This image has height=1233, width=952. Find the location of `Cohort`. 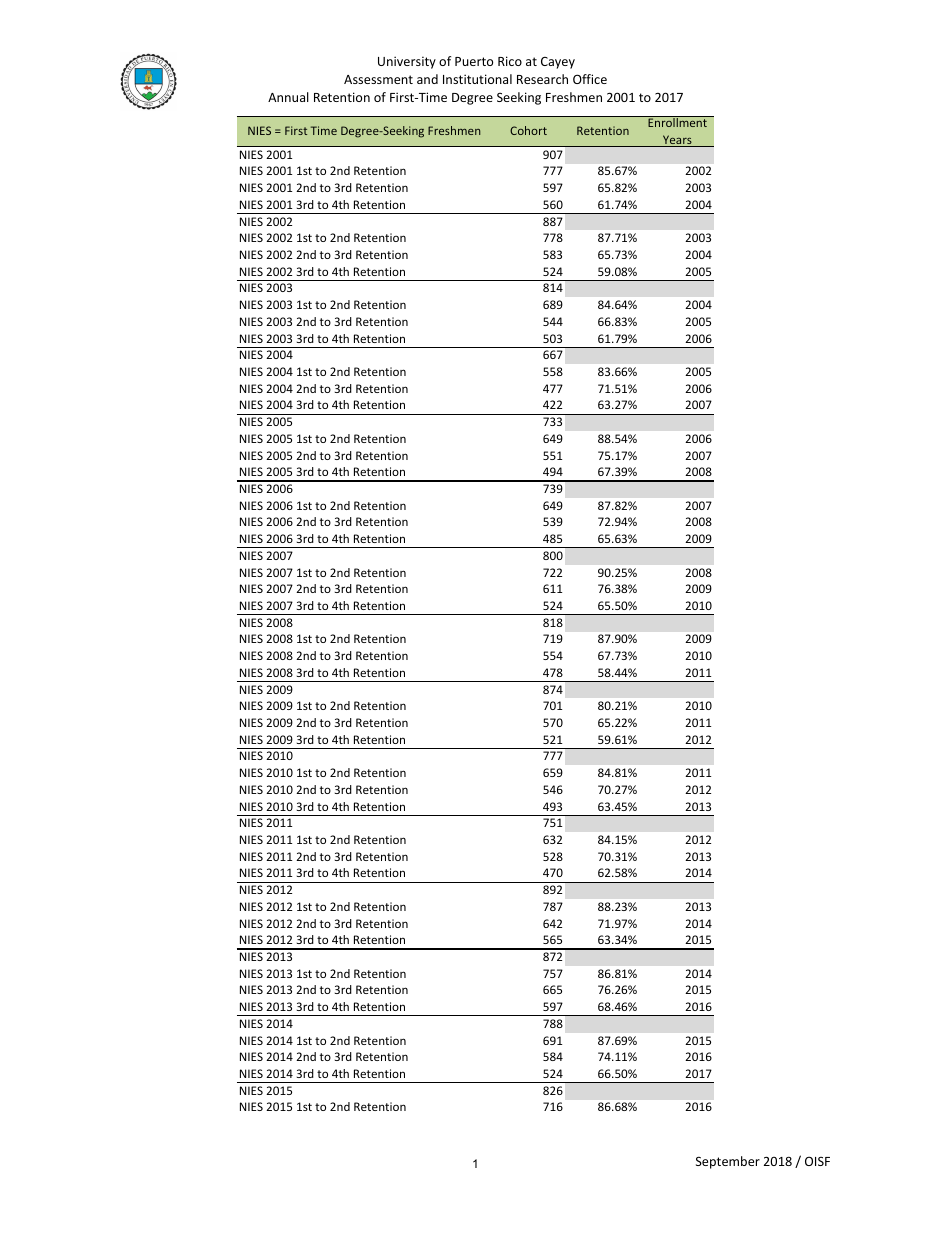

Cohort is located at coordinates (528, 130).
